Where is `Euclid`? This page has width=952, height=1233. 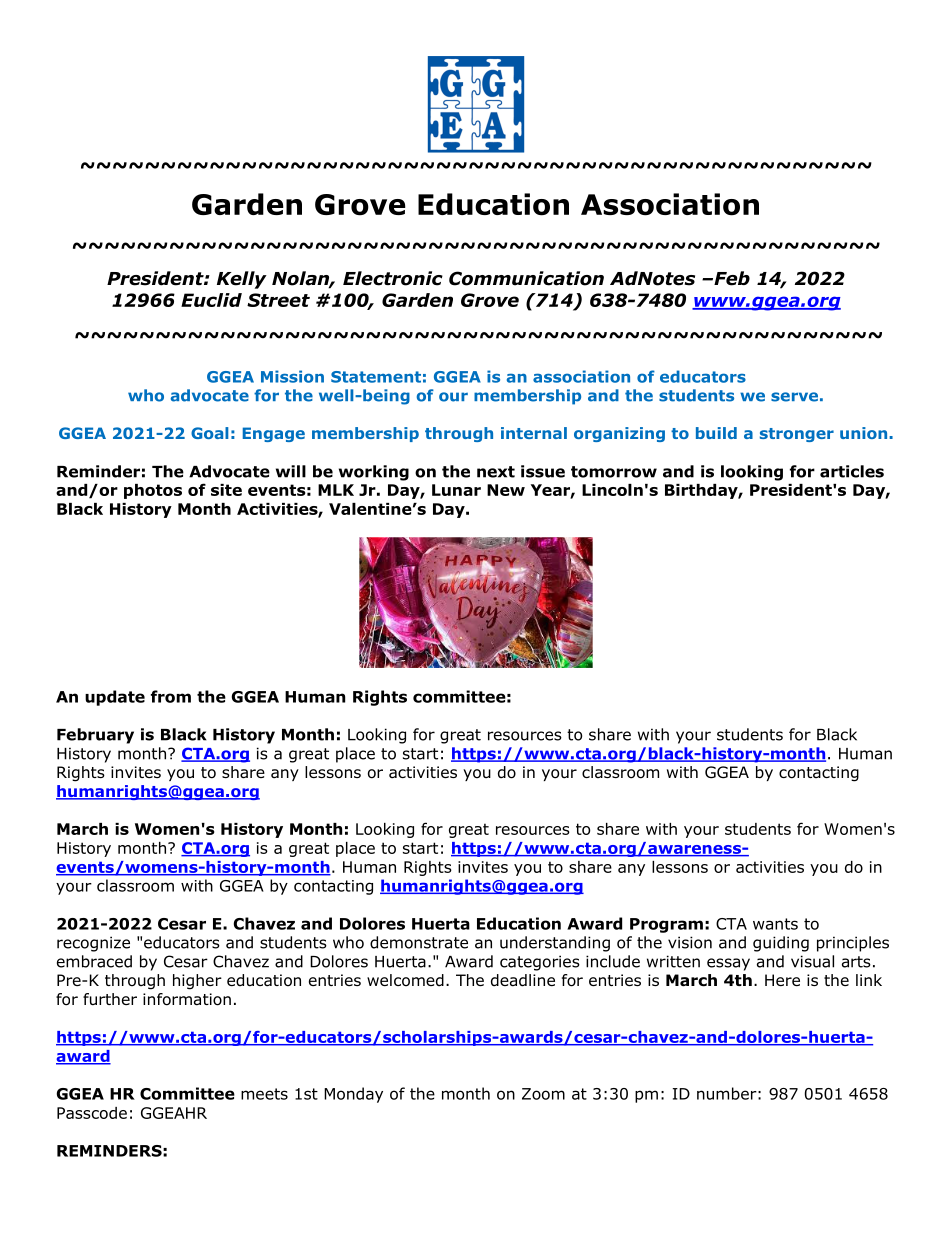 Euclid is located at coordinates (211, 300).
